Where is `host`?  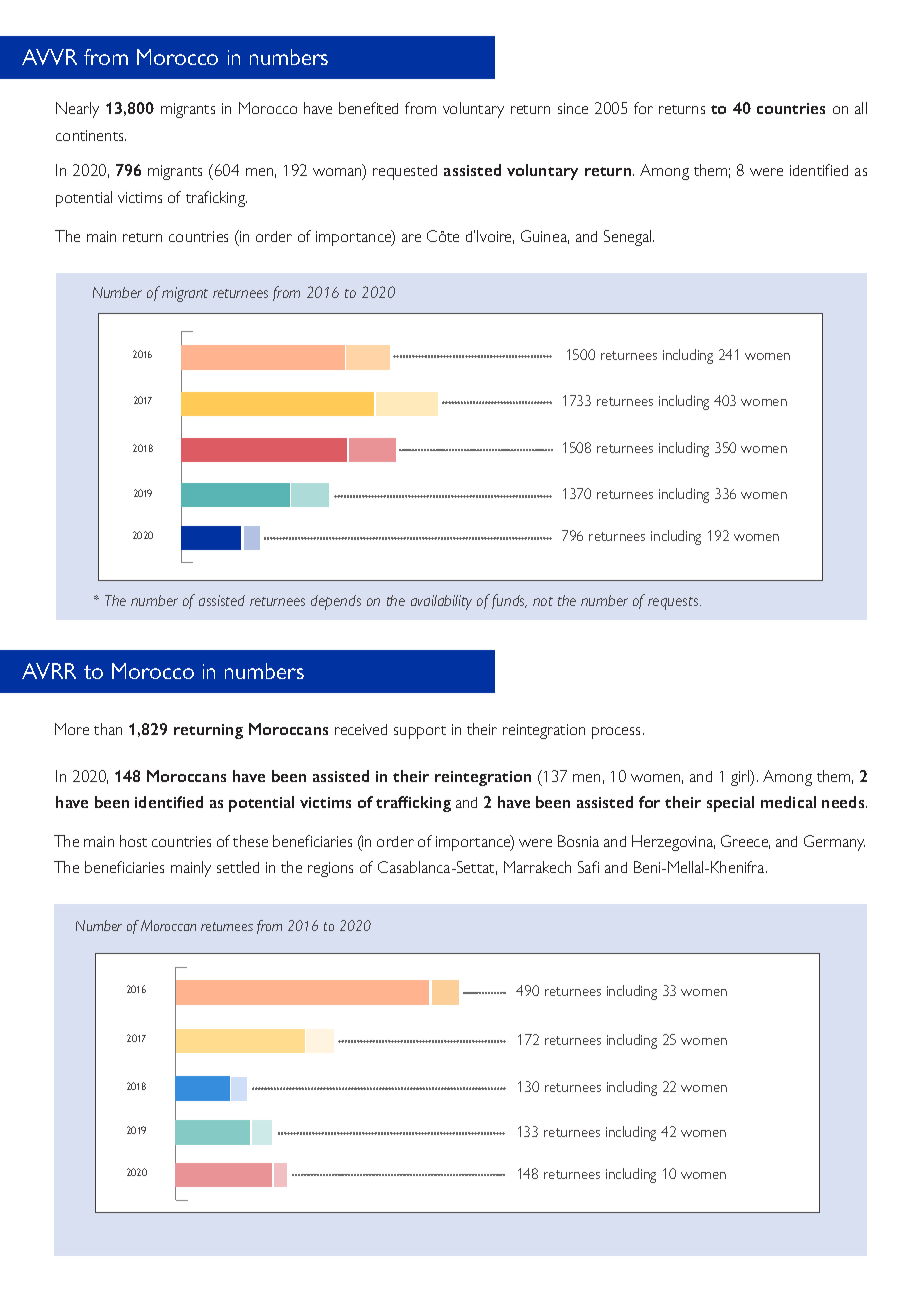 host is located at coordinates (133, 841).
